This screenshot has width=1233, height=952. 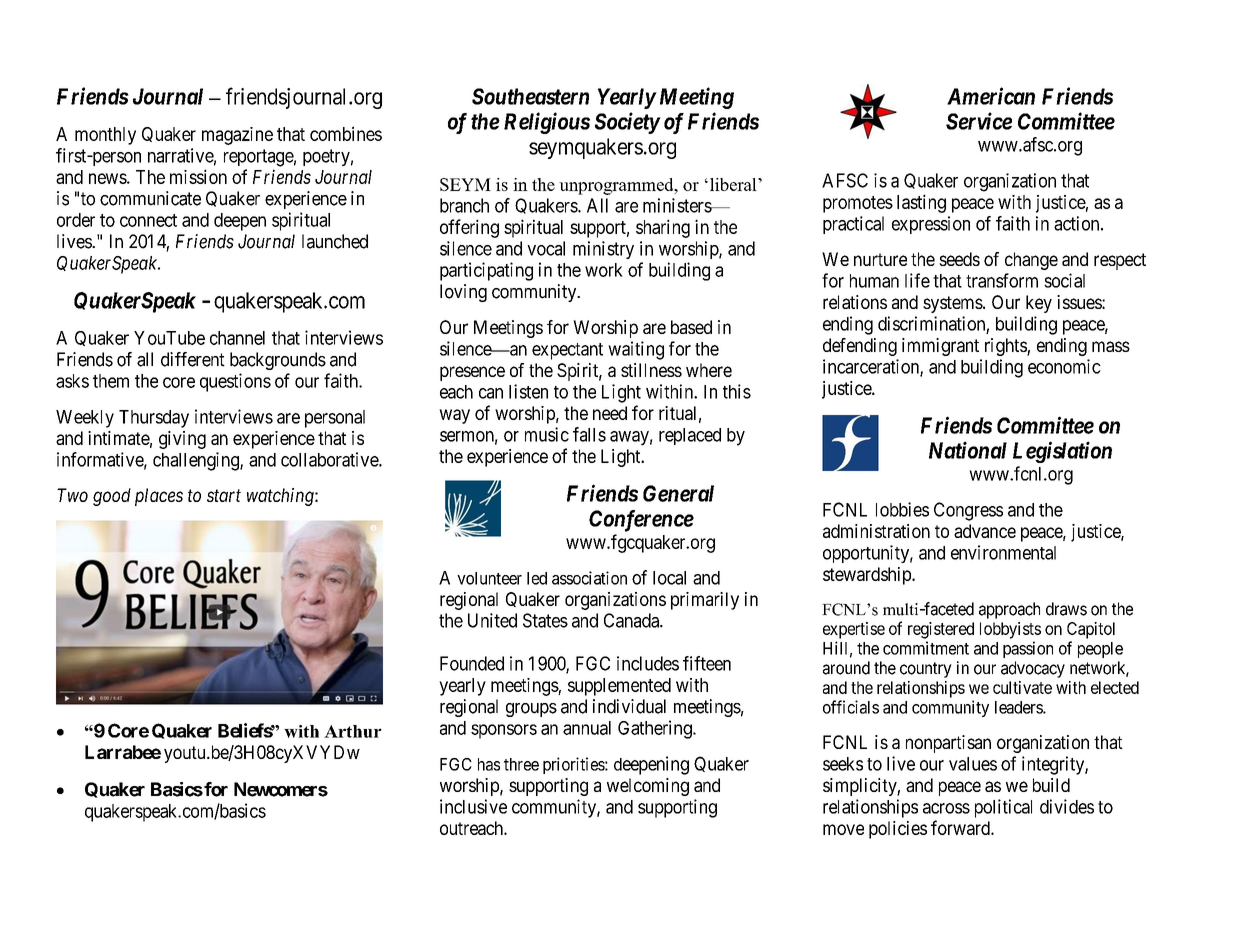 What do you see at coordinates (159, 497) in the screenshot?
I see `places` at bounding box center [159, 497].
